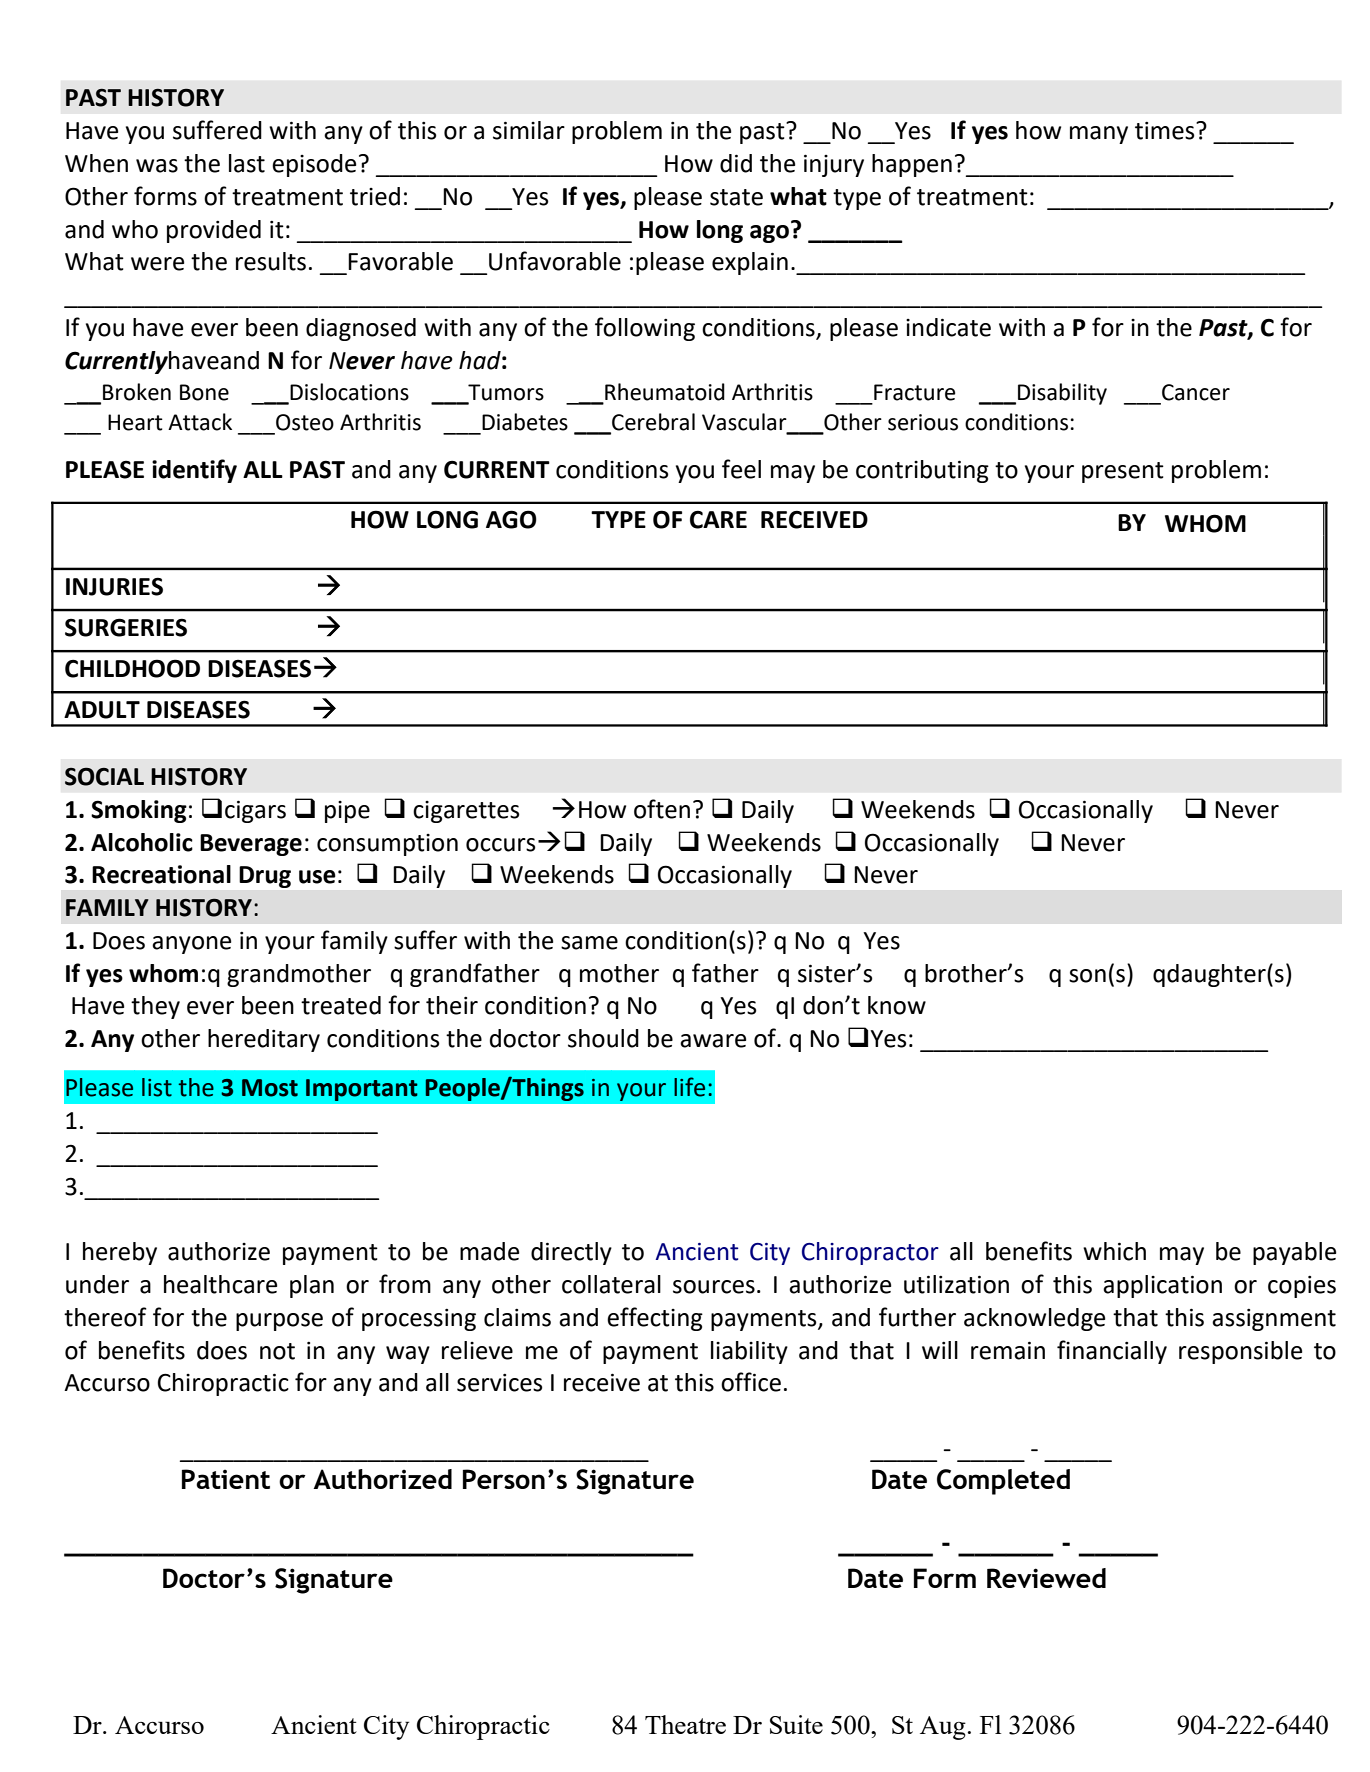 The image size is (1370, 1772). Describe the element at coordinates (132, 668) in the screenshot. I see `CHILDHOOD` at that location.
